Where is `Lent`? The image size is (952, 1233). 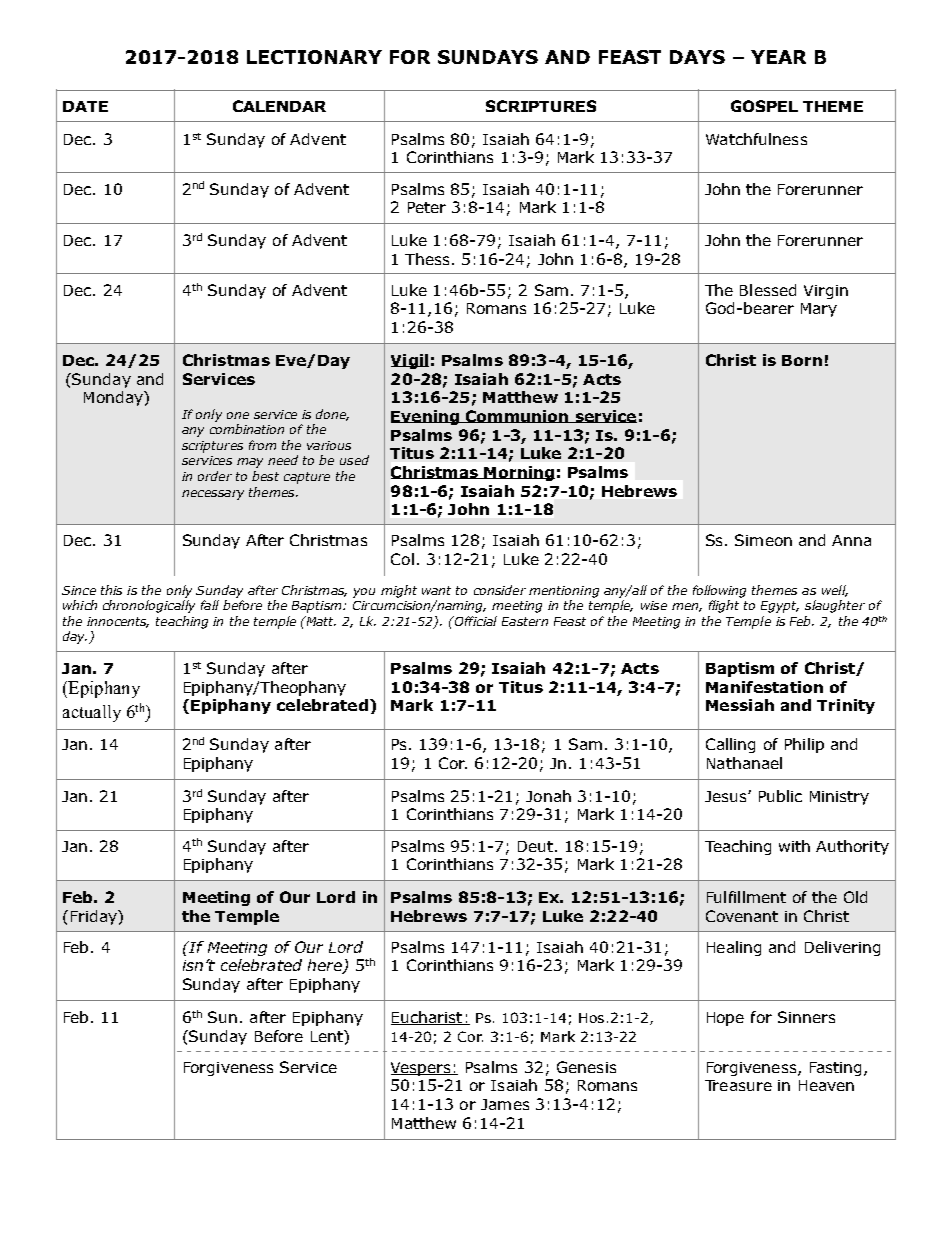 Lent is located at coordinates (328, 1036).
